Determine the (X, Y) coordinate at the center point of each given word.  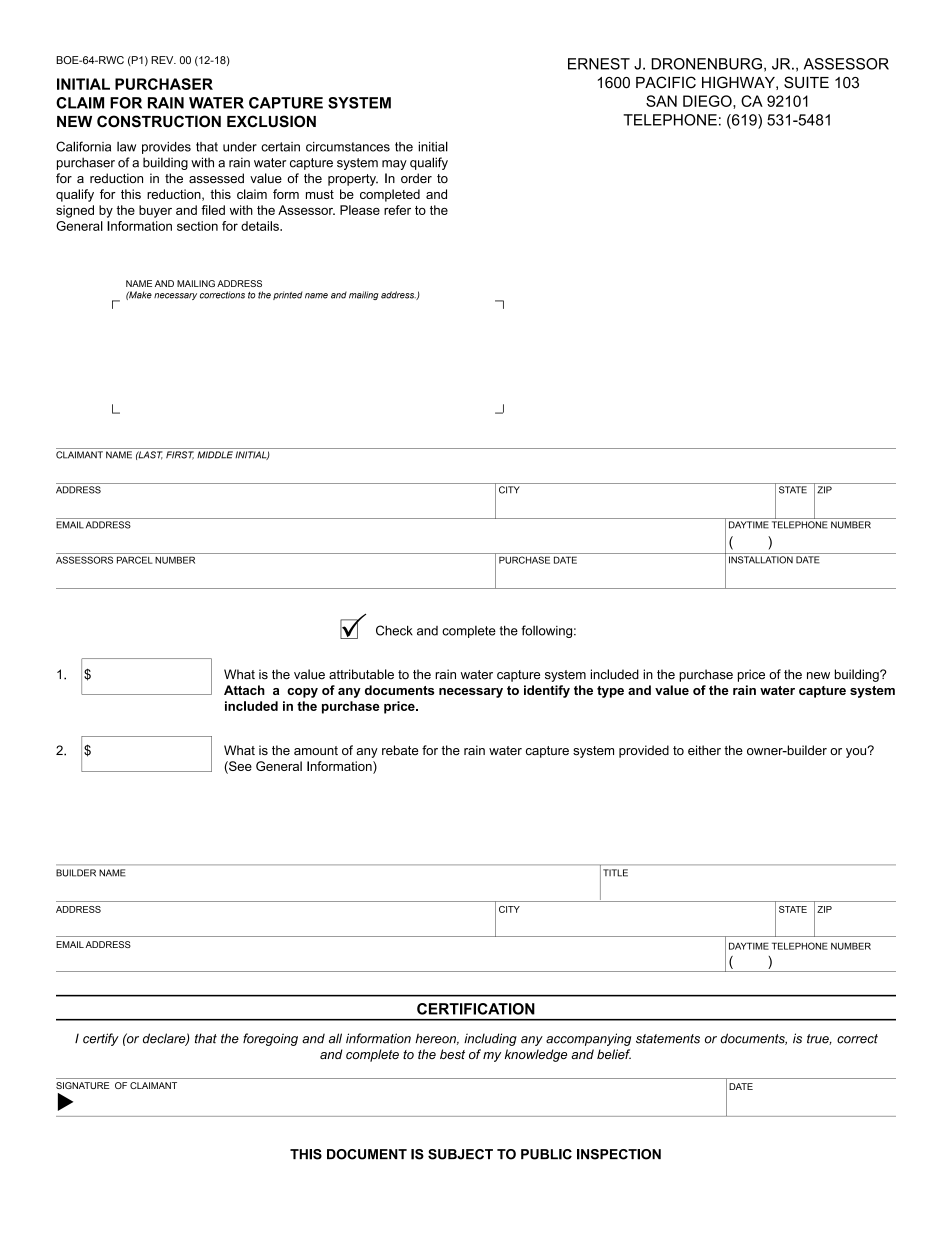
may (394, 165)
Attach (244, 690)
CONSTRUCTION (159, 121)
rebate (400, 750)
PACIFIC (666, 82)
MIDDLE (215, 455)
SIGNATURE (82, 1085)
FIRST (180, 455)
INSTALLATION (761, 560)
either (704, 750)
